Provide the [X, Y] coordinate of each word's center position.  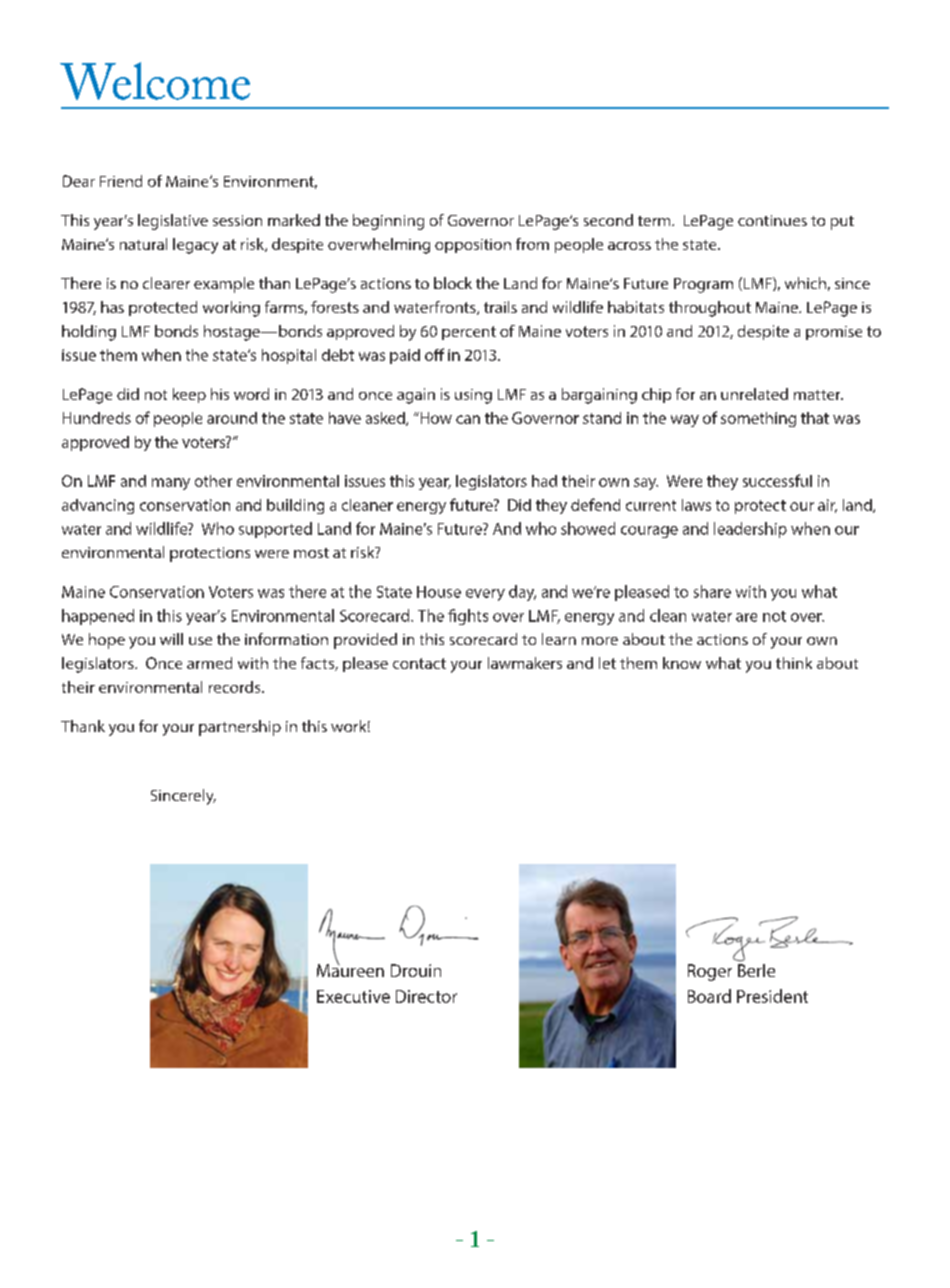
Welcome [155, 81]
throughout [710, 309]
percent [469, 333]
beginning [388, 222]
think [794, 663]
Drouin [416, 970]
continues [772, 220]
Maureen [350, 969]
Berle [756, 969]
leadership [750, 530]
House [439, 592]
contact [419, 663]
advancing [98, 506]
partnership [240, 728]
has [112, 307]
